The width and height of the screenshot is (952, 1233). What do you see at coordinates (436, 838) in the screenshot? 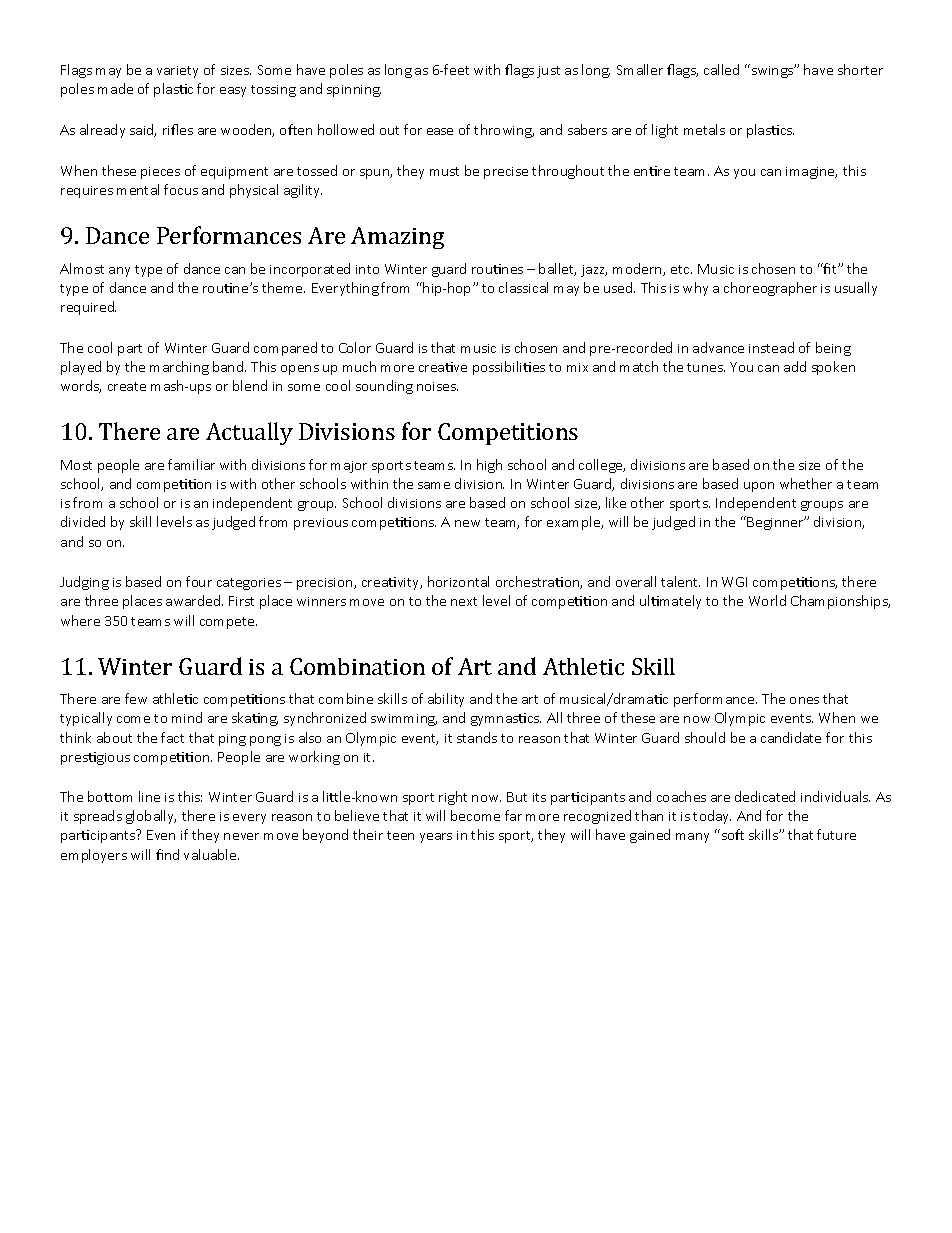
I see `years` at bounding box center [436, 838].
